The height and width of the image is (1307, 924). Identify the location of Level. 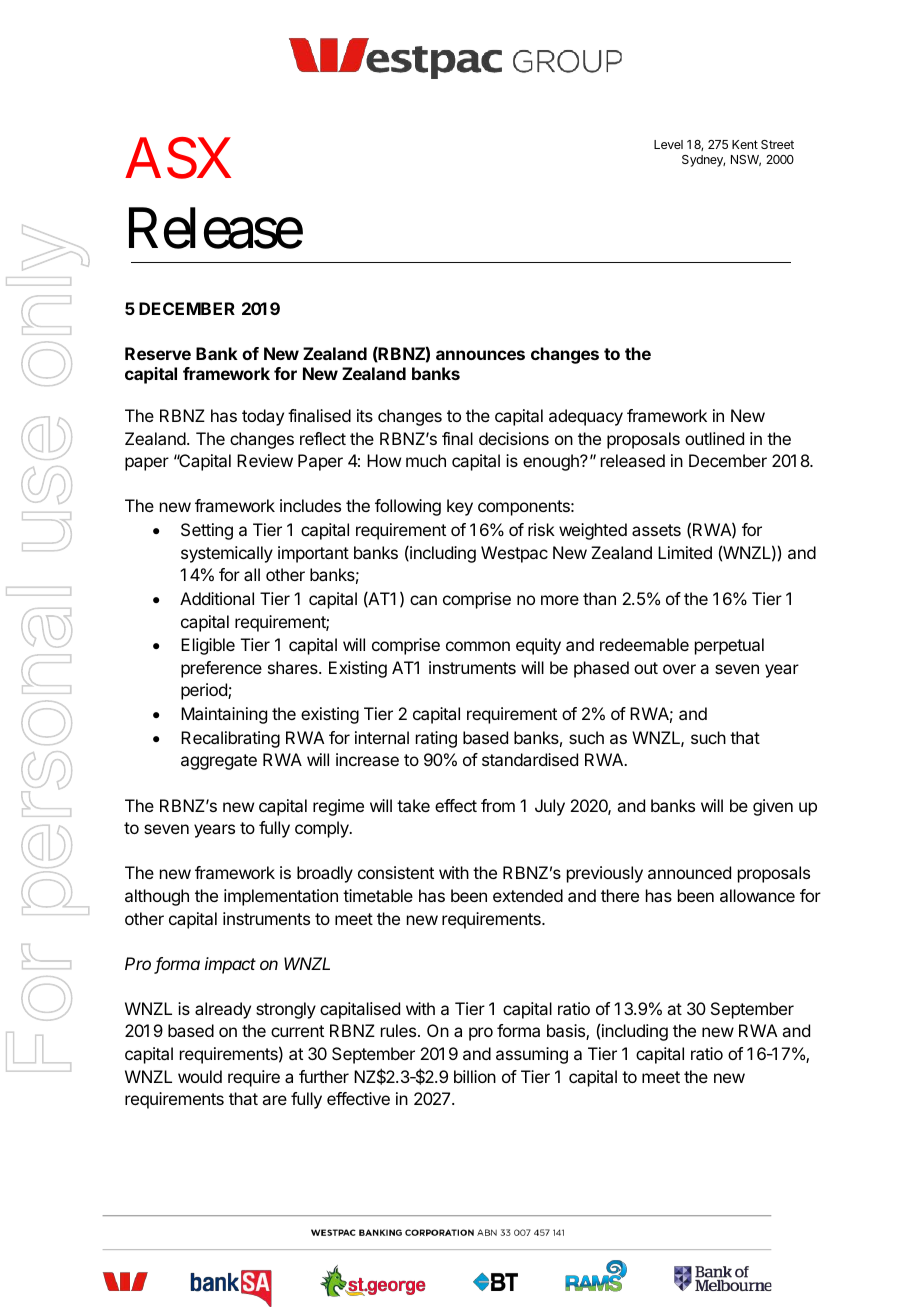
(668, 144).
